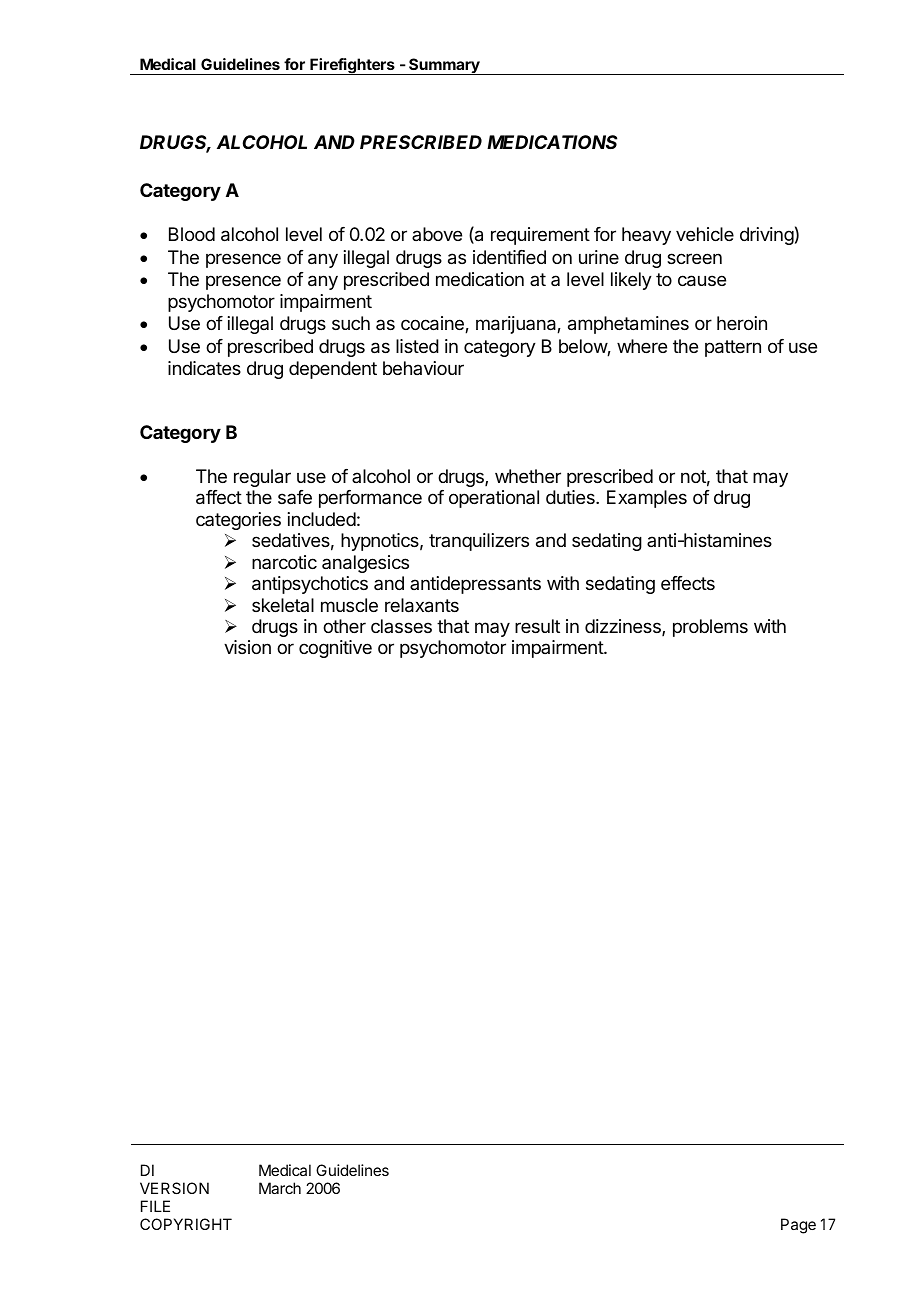 This screenshot has width=924, height=1308. What do you see at coordinates (537, 626) in the screenshot?
I see `result` at bounding box center [537, 626].
